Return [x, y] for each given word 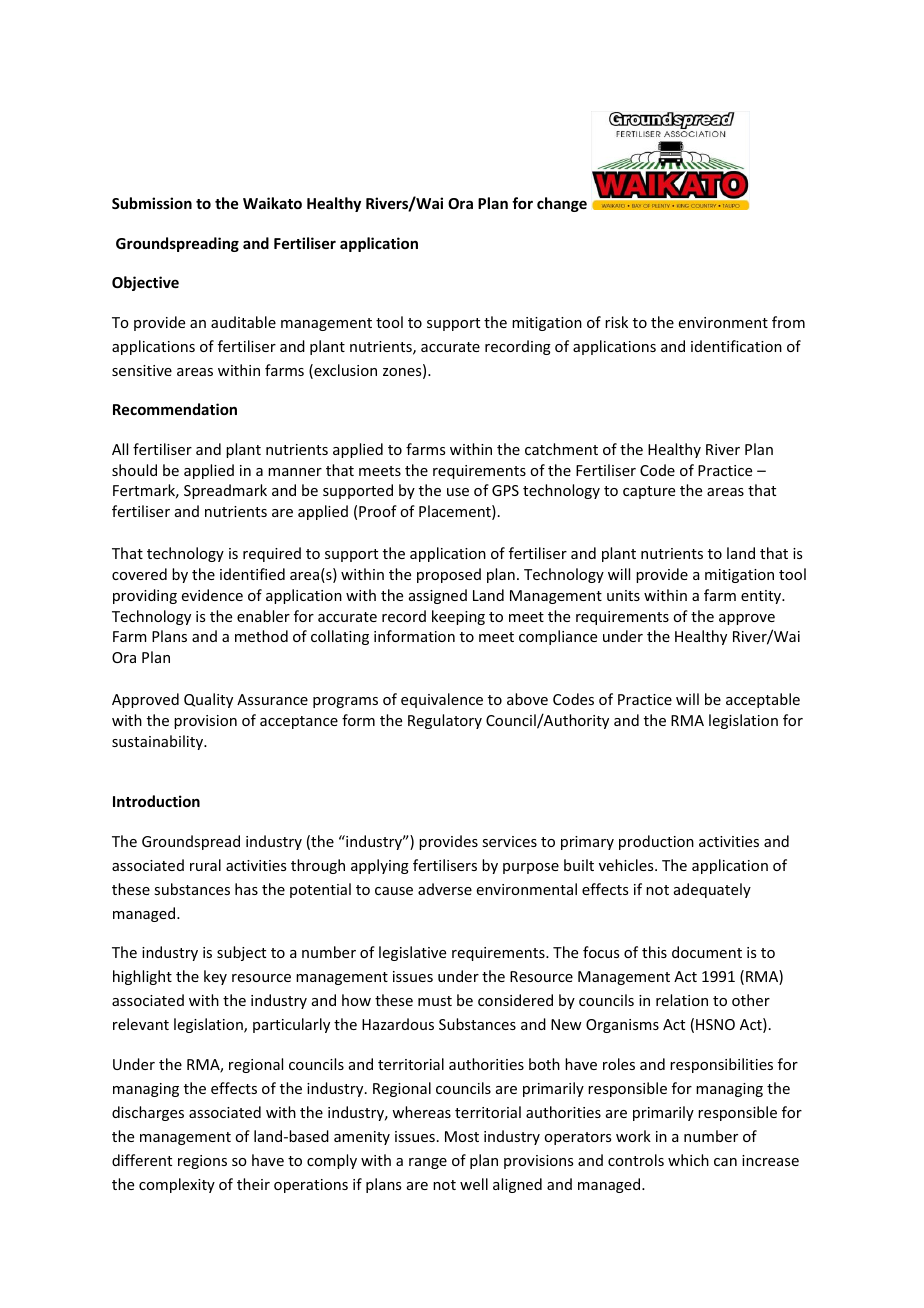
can [725, 1162]
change [562, 204]
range [428, 1163]
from [788, 322]
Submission [152, 203]
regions [202, 1162]
